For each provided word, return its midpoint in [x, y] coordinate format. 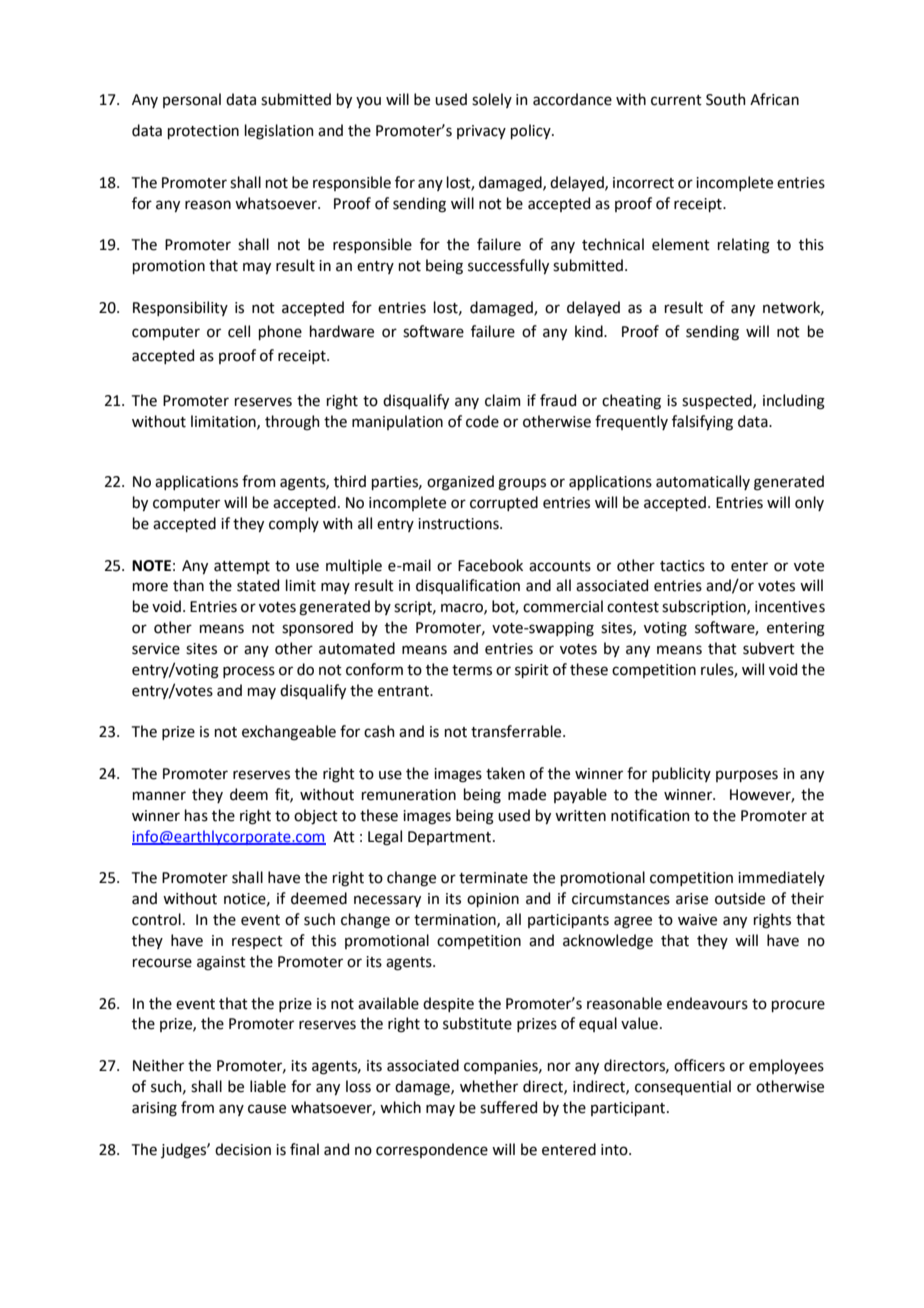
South [726, 99]
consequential [683, 1087]
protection [203, 132]
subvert [769, 648]
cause [267, 1109]
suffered [508, 1107]
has [196, 815]
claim [503, 400]
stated [258, 585]
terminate [493, 878]
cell [239, 331]
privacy [481, 132]
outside [740, 898]
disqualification [468, 586]
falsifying [702, 423]
